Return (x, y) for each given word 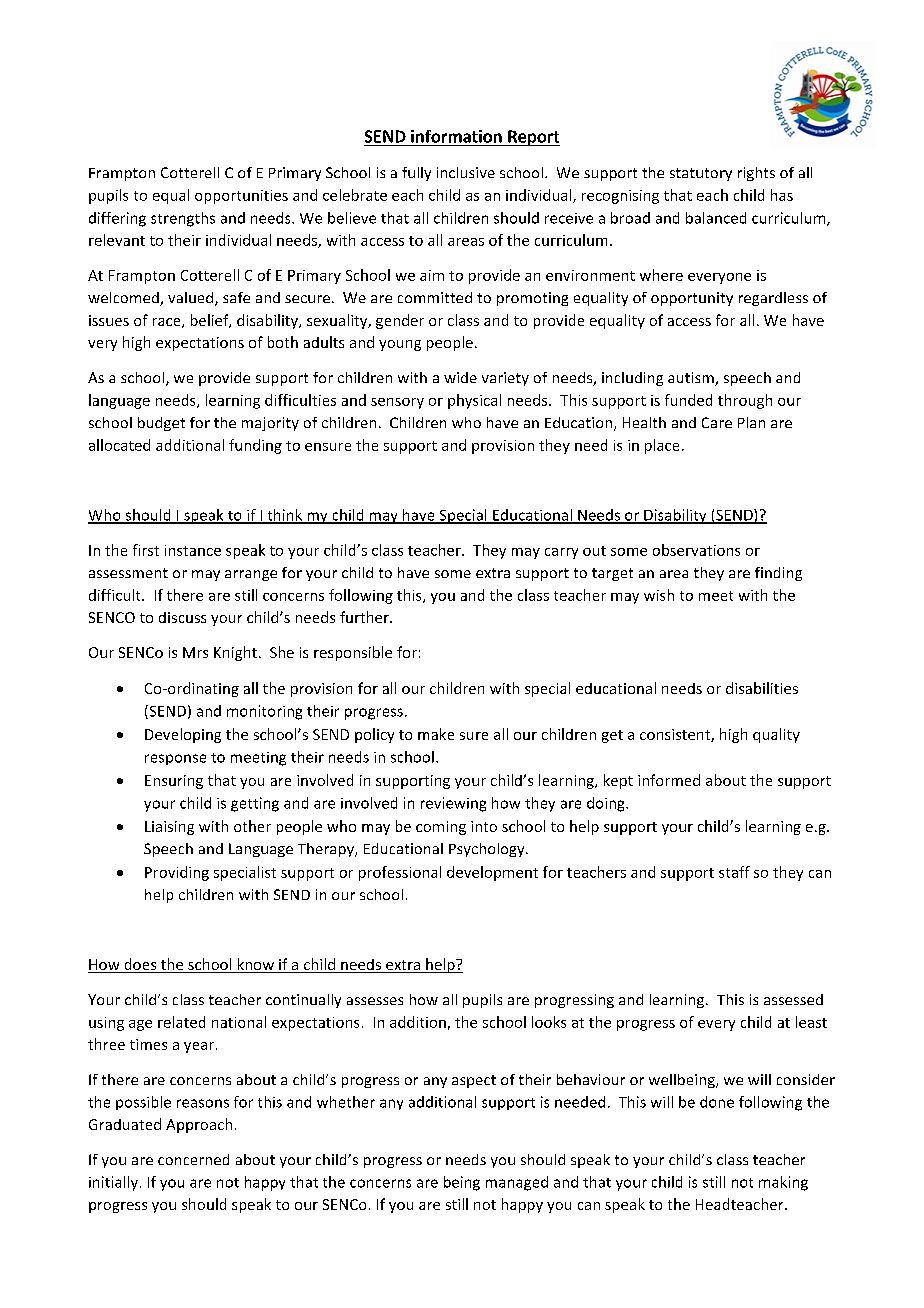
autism (692, 379)
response (175, 759)
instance (193, 550)
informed (669, 780)
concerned (193, 1159)
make (436, 734)
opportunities (241, 197)
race (168, 323)
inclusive (466, 172)
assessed (793, 999)
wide (460, 377)
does (140, 965)
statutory (701, 174)
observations (696, 550)
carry (561, 553)
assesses (375, 1001)
